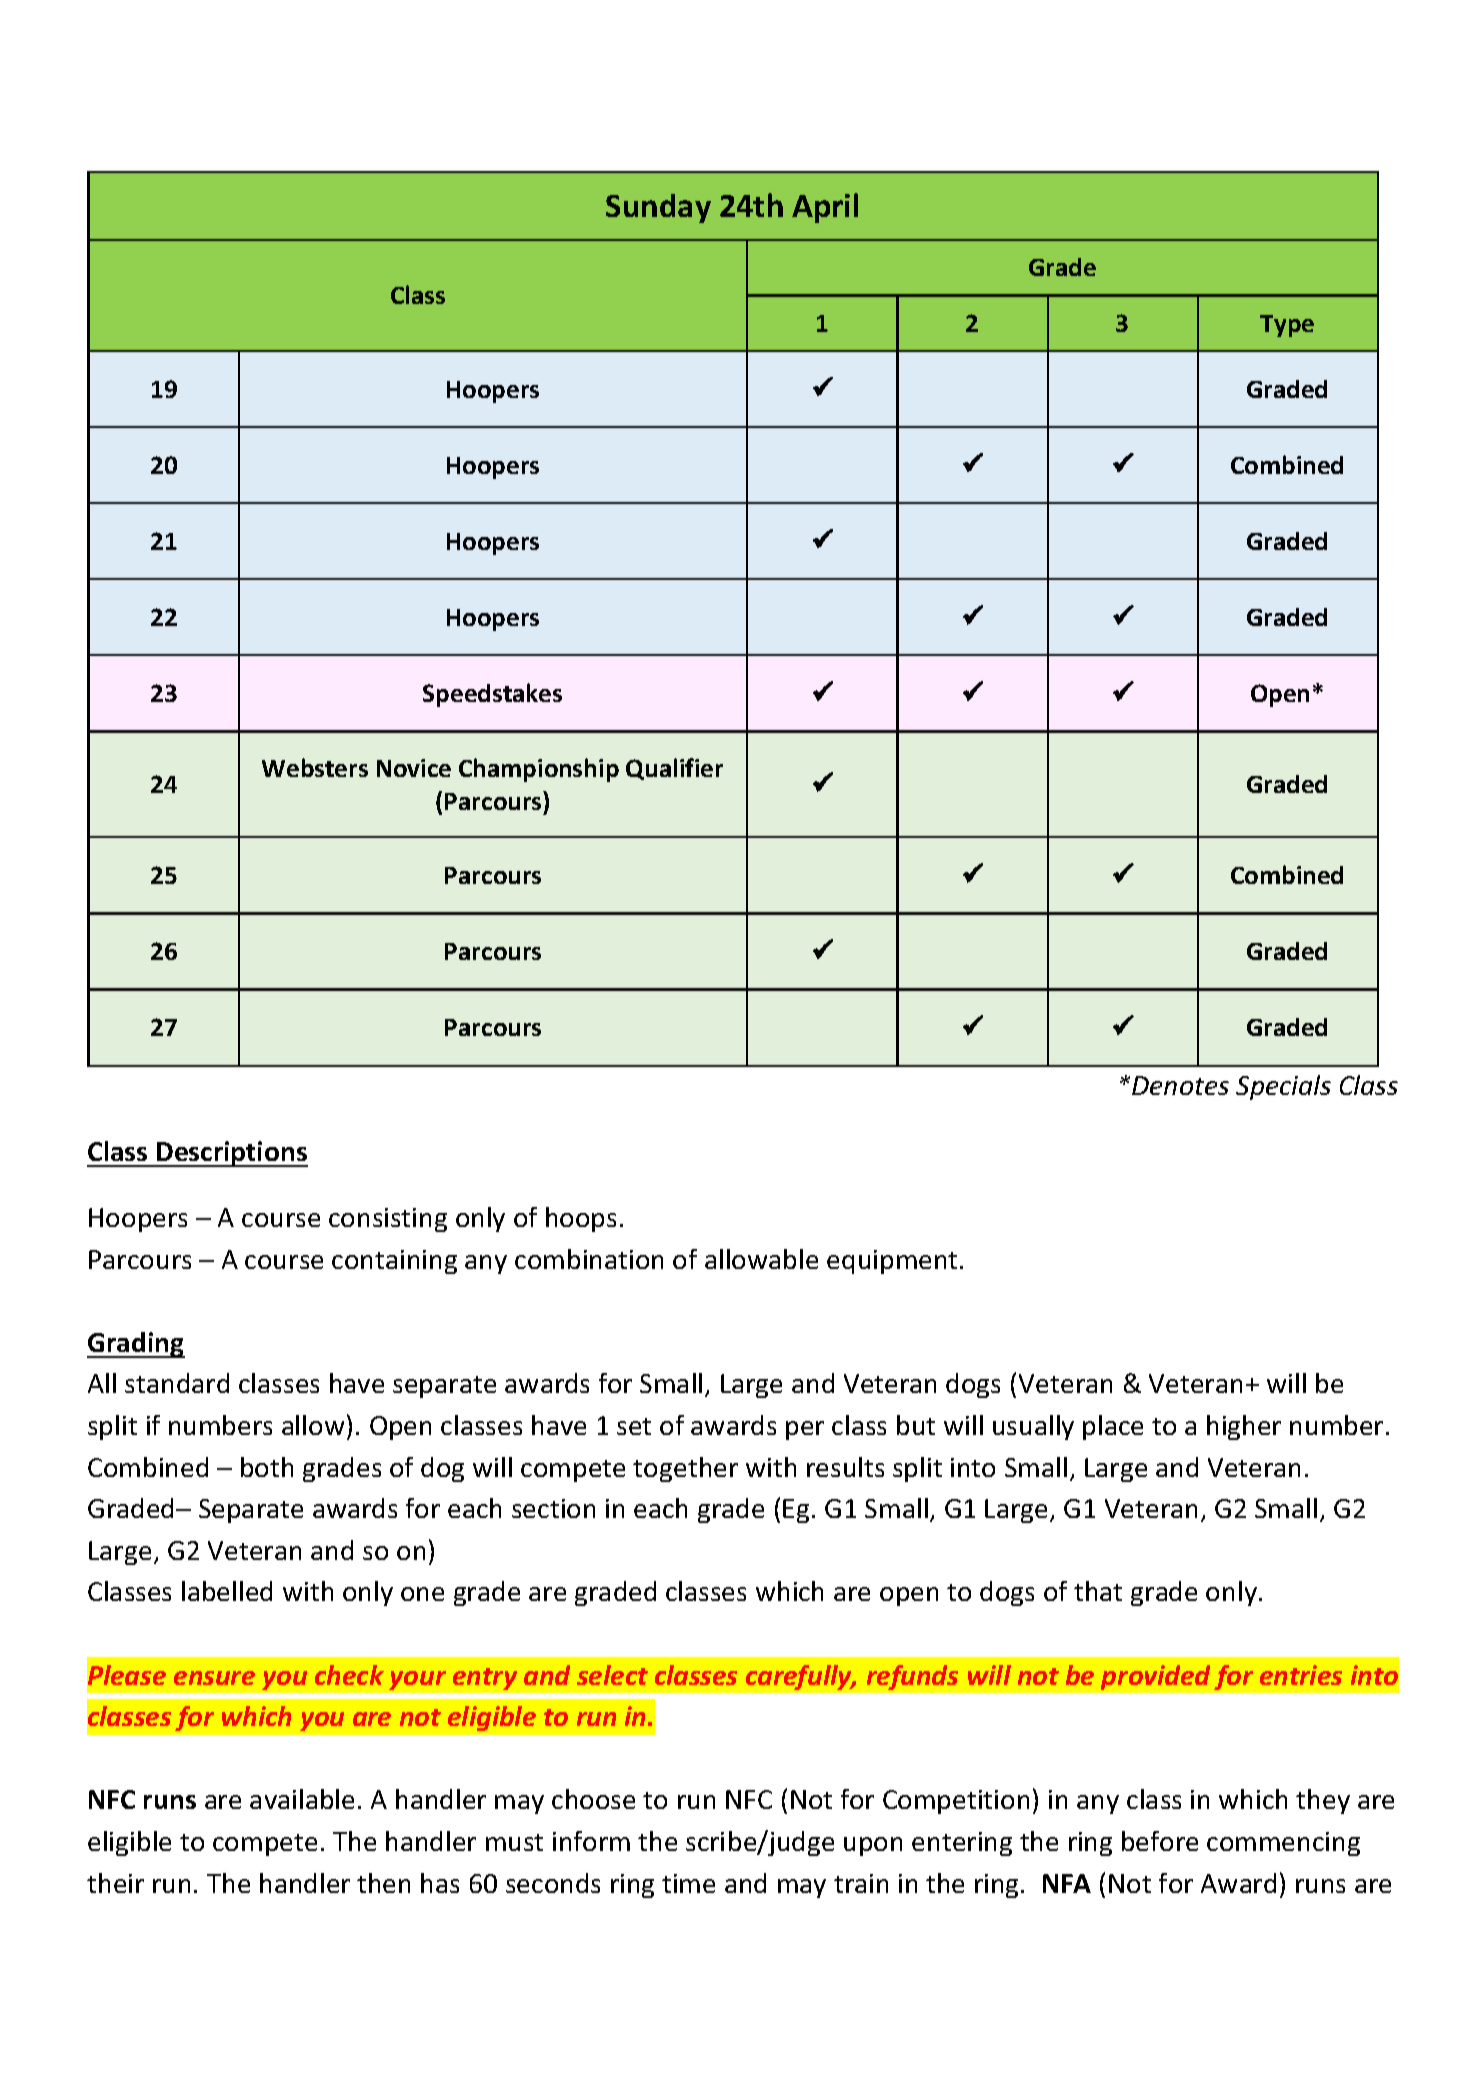 The height and width of the image is (2078, 1469). Describe the element at coordinates (315, 767) in the image. I see `Websters` at that location.
